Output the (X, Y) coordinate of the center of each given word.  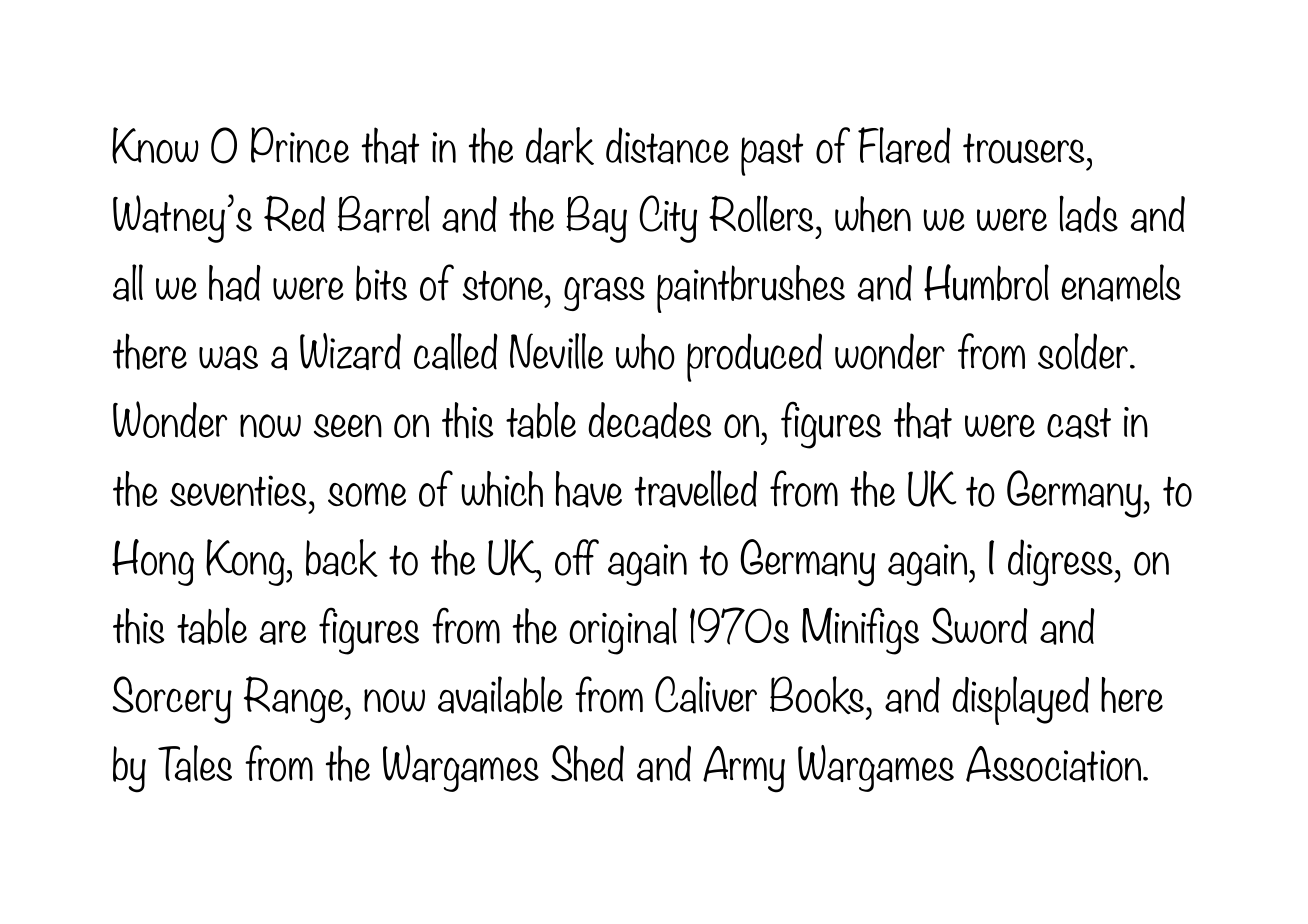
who (645, 351)
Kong (246, 562)
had (235, 283)
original (623, 631)
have (589, 489)
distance (667, 145)
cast (1079, 423)
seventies (238, 490)
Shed (587, 763)
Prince (300, 145)
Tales (195, 763)
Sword (980, 625)
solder (1083, 351)
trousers (1023, 148)
